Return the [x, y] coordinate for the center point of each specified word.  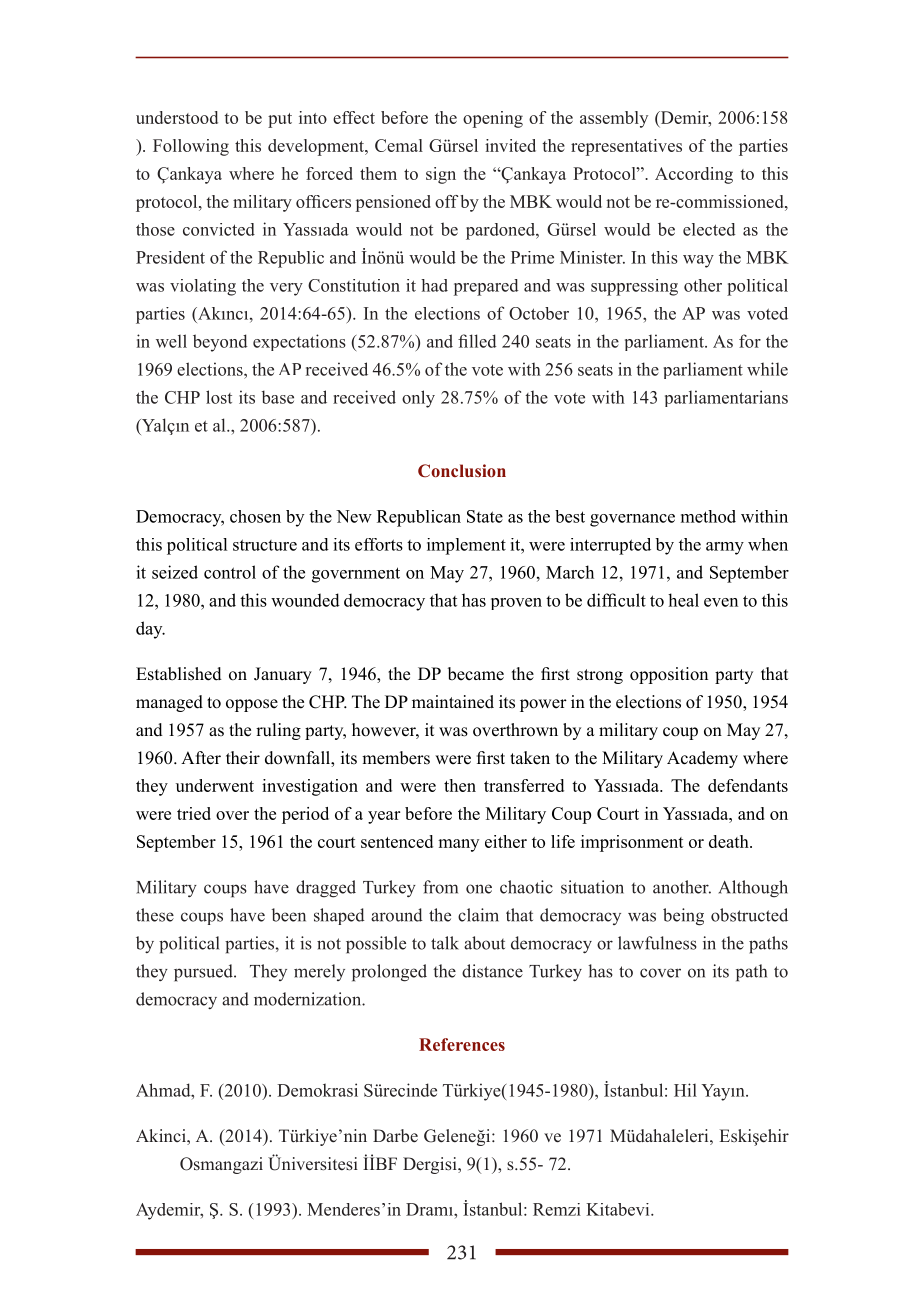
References [462, 1044]
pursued [204, 973]
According [694, 175]
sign [441, 175]
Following [191, 147]
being [683, 917]
